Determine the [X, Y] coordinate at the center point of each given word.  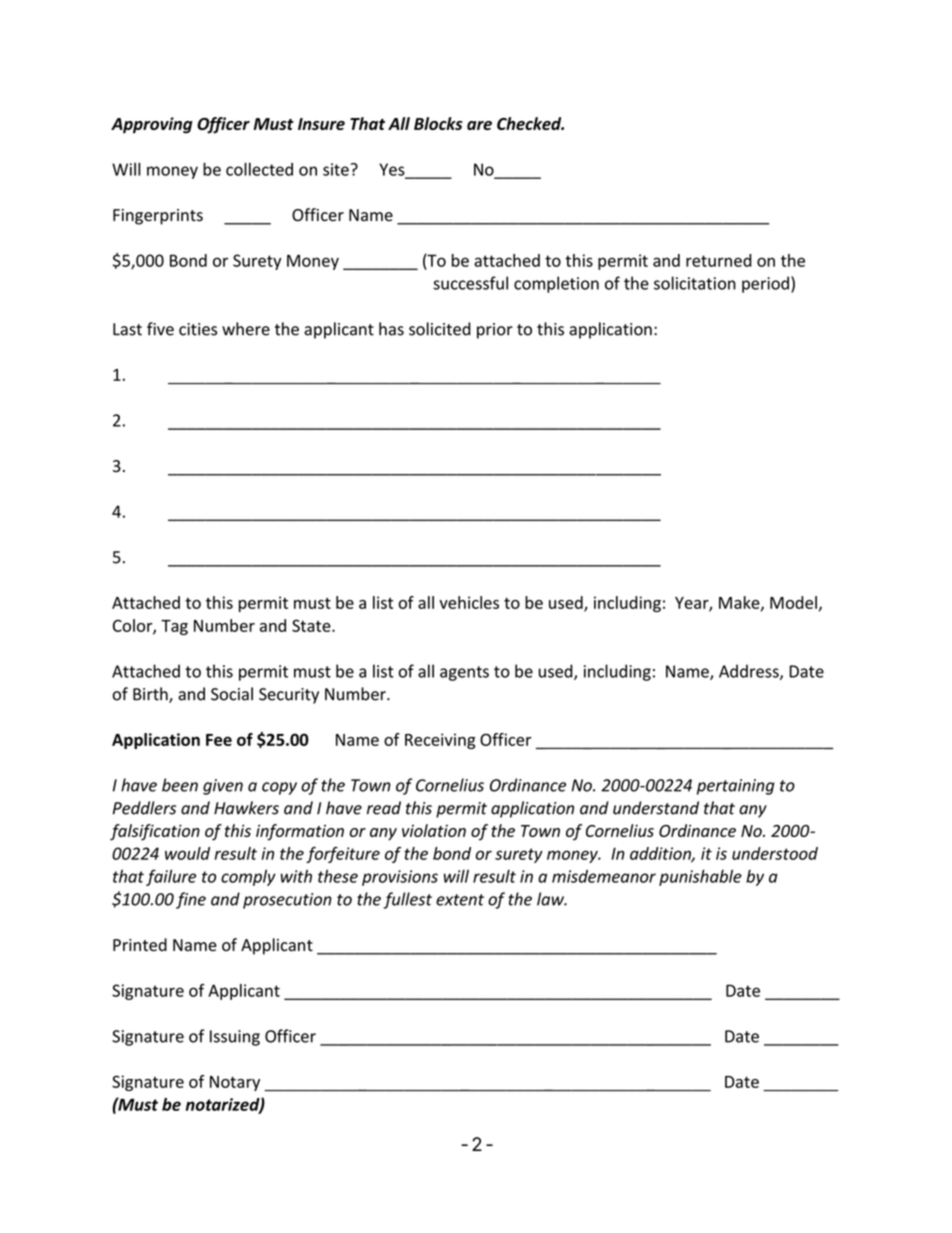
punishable [700, 877]
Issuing [235, 1038]
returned [719, 260]
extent [460, 900]
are [479, 125]
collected [259, 169]
